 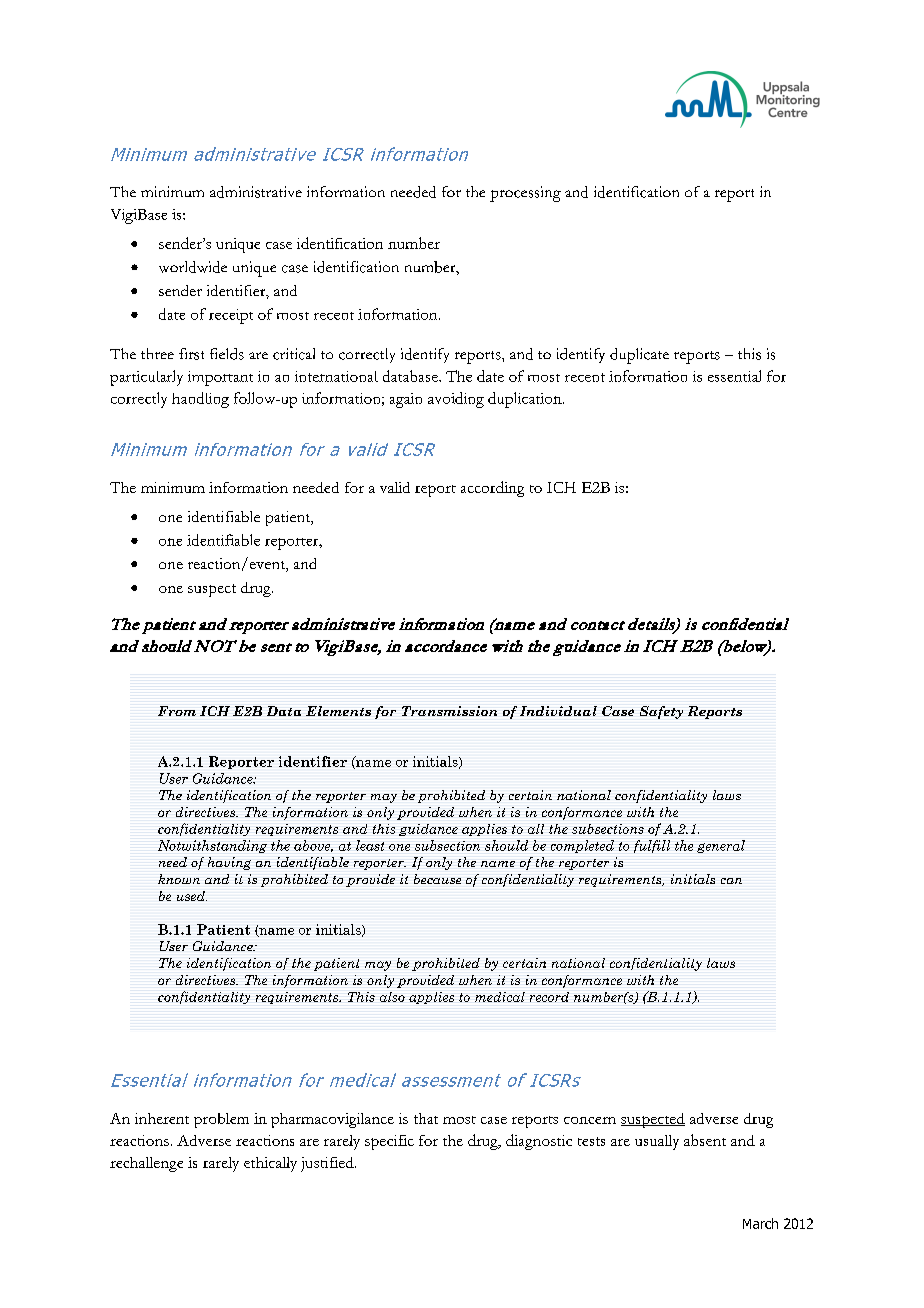 What do you see at coordinates (193, 267) in the document?
I see `worldwide` at bounding box center [193, 267].
